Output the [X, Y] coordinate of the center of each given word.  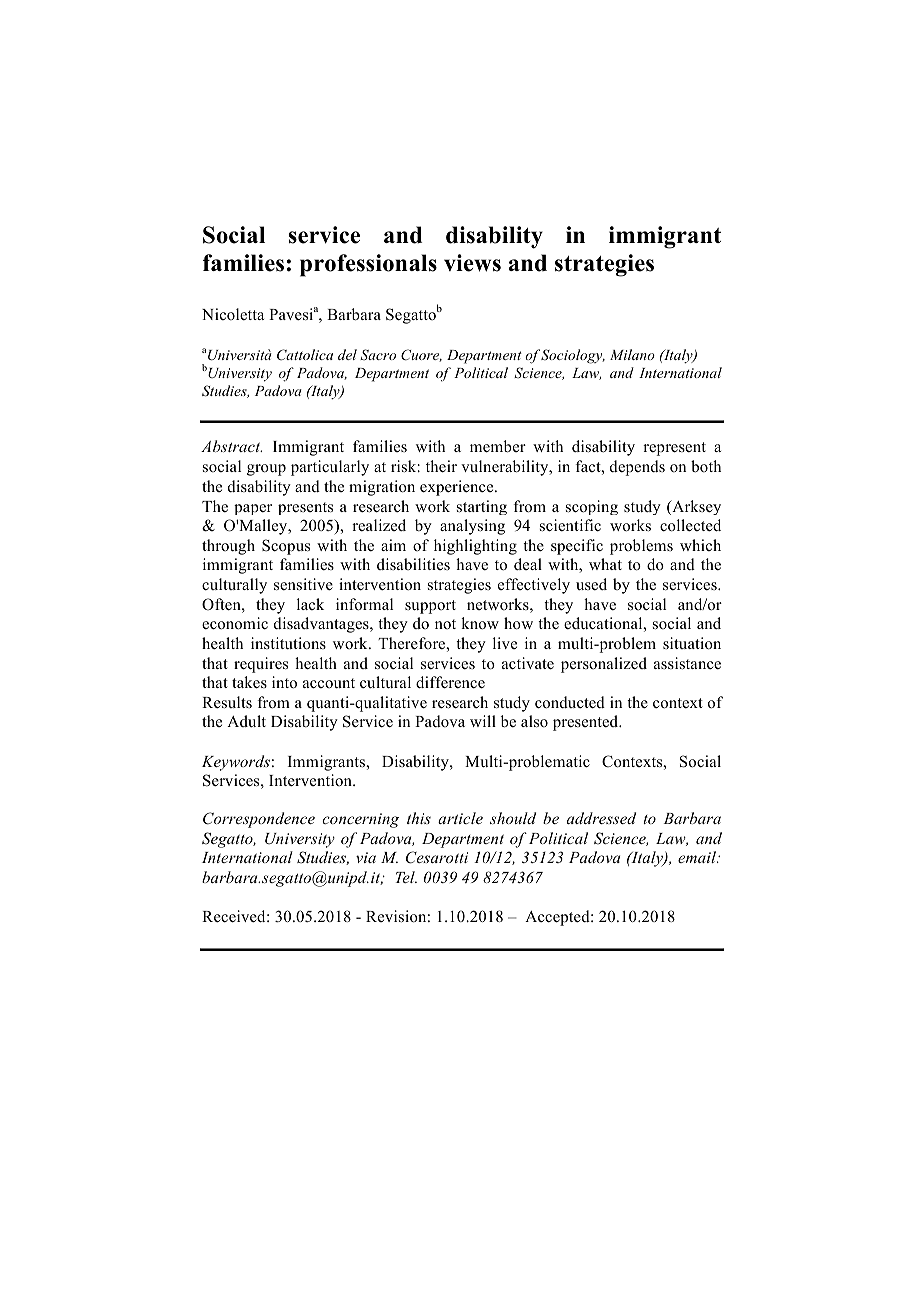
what [605, 564]
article [460, 818]
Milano [632, 354]
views [472, 263]
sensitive [303, 584]
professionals [368, 265]
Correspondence [259, 820]
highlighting [475, 547]
